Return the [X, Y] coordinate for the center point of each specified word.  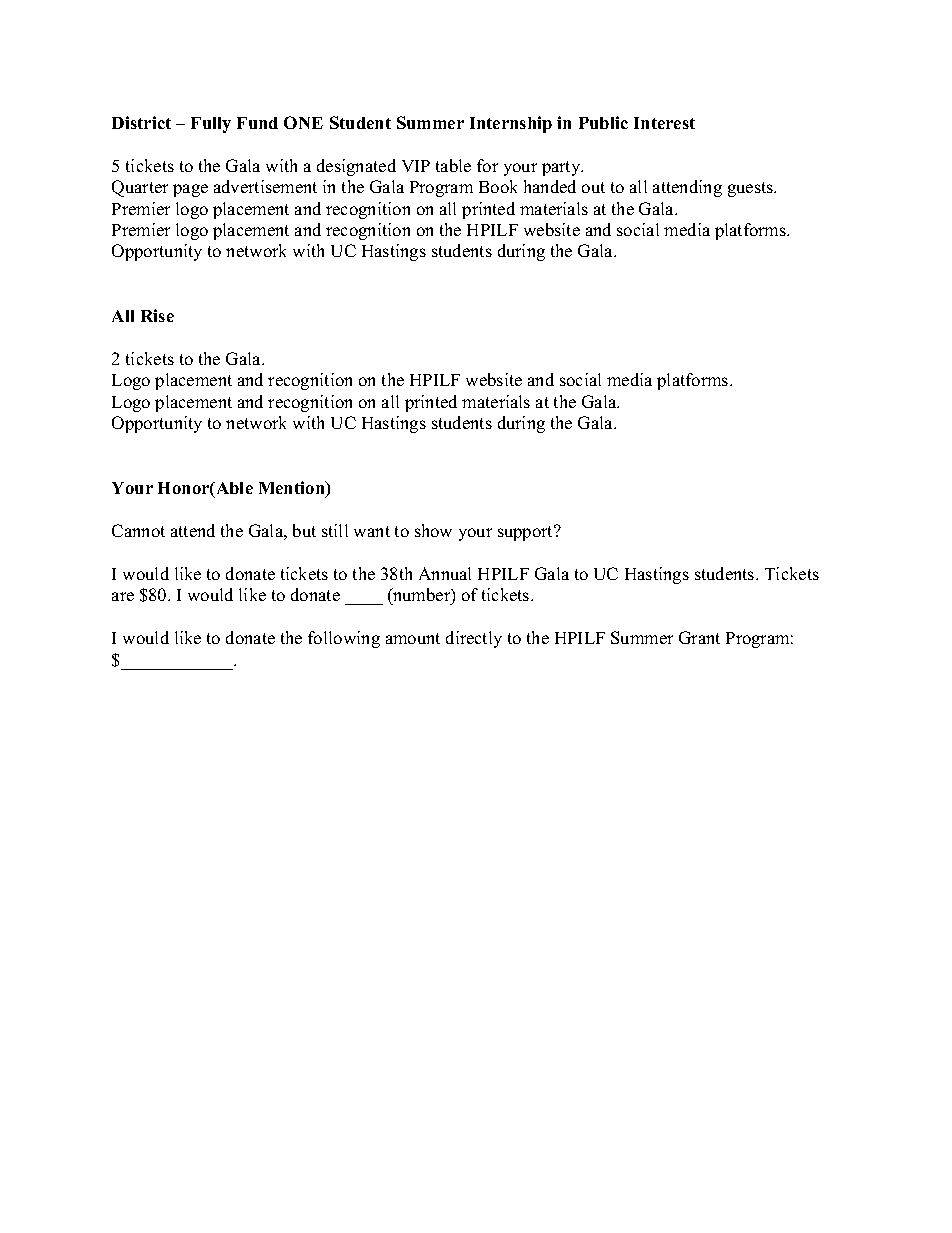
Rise [157, 315]
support [527, 533]
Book [498, 186]
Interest [664, 123]
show [433, 530]
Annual [445, 573]
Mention [293, 489]
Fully [211, 125]
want [372, 531]
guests [752, 189]
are [123, 596]
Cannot [138, 530]
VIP [416, 166]
